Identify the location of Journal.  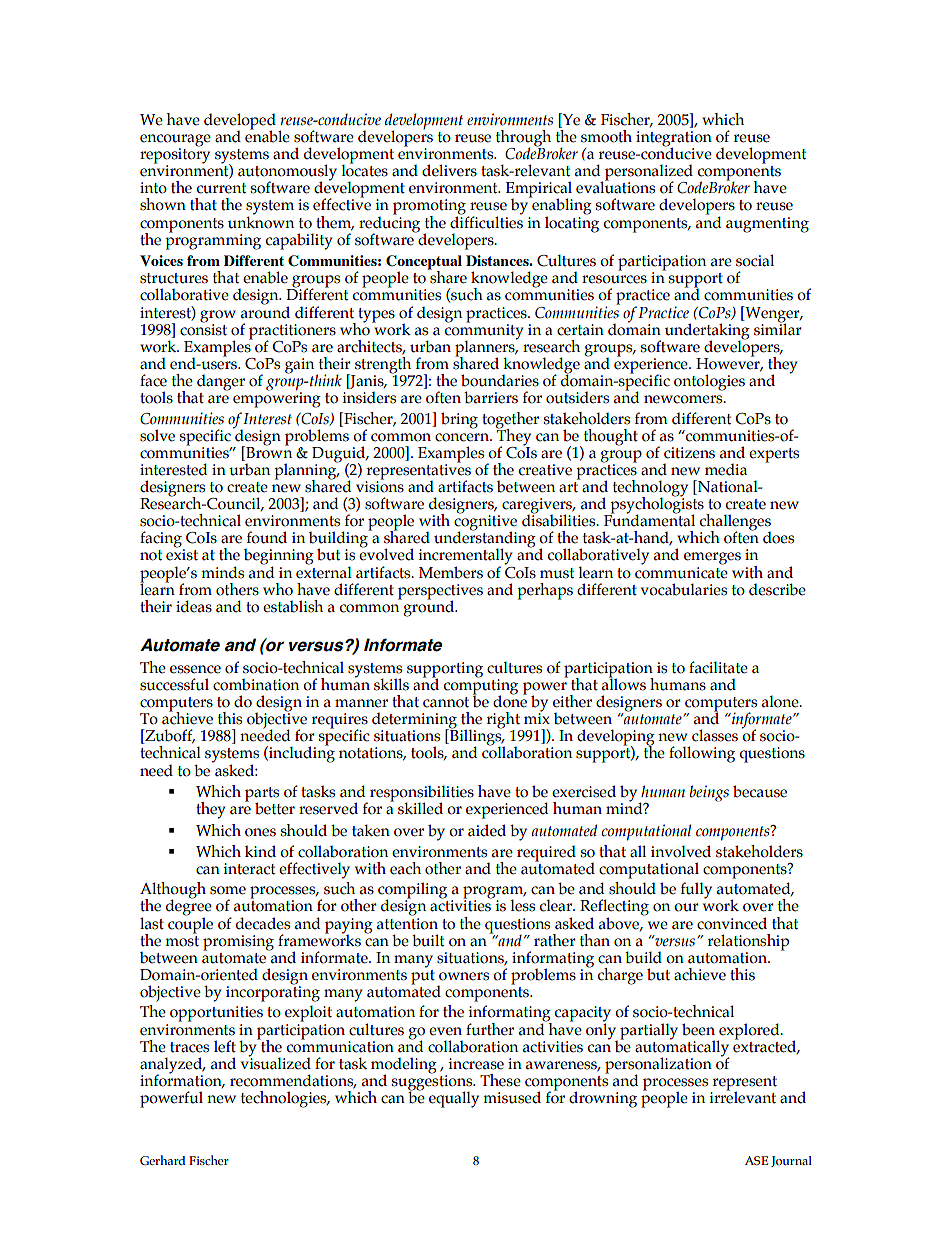
(791, 1161).
